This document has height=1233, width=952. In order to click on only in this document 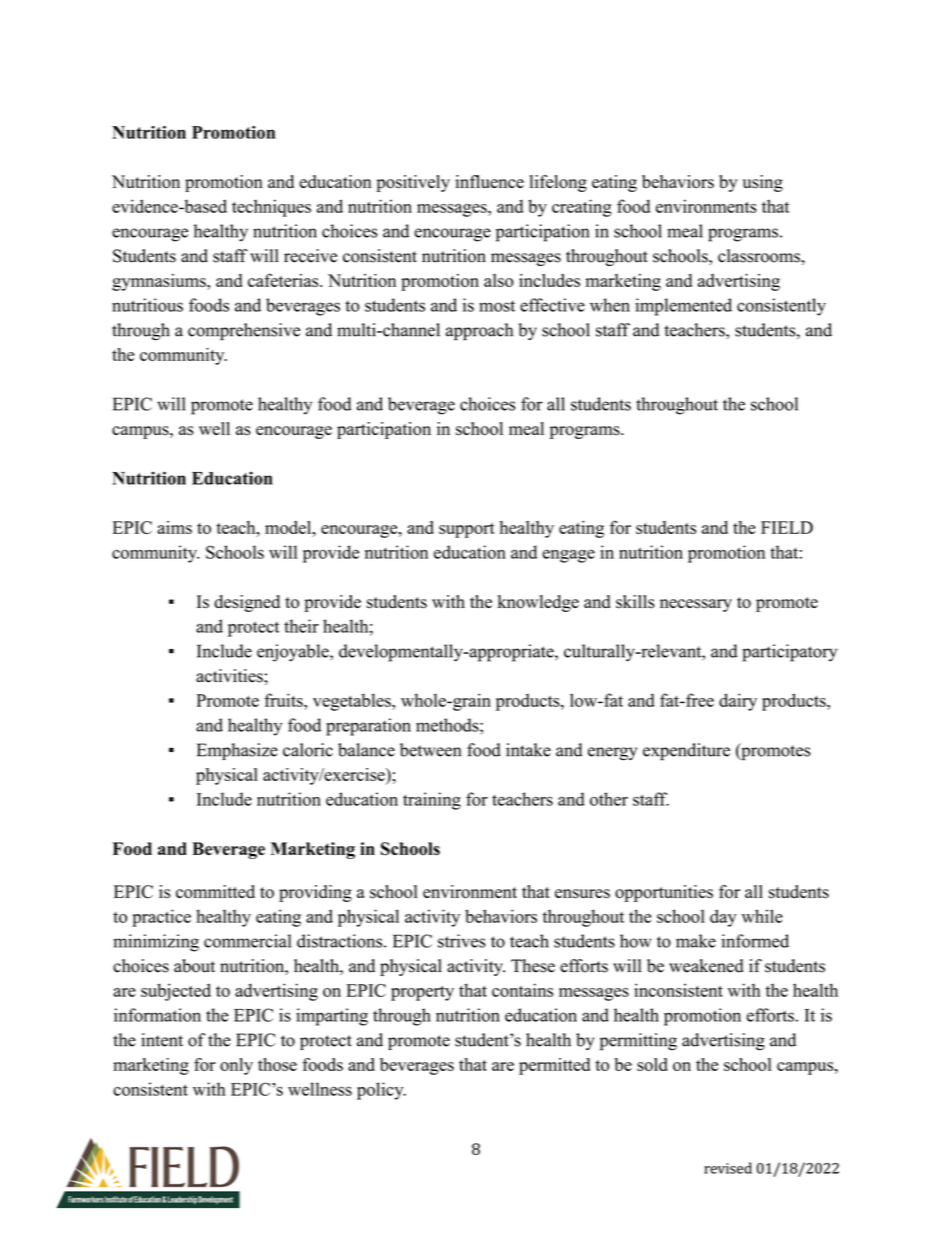, I will do `click(236, 1066)`.
